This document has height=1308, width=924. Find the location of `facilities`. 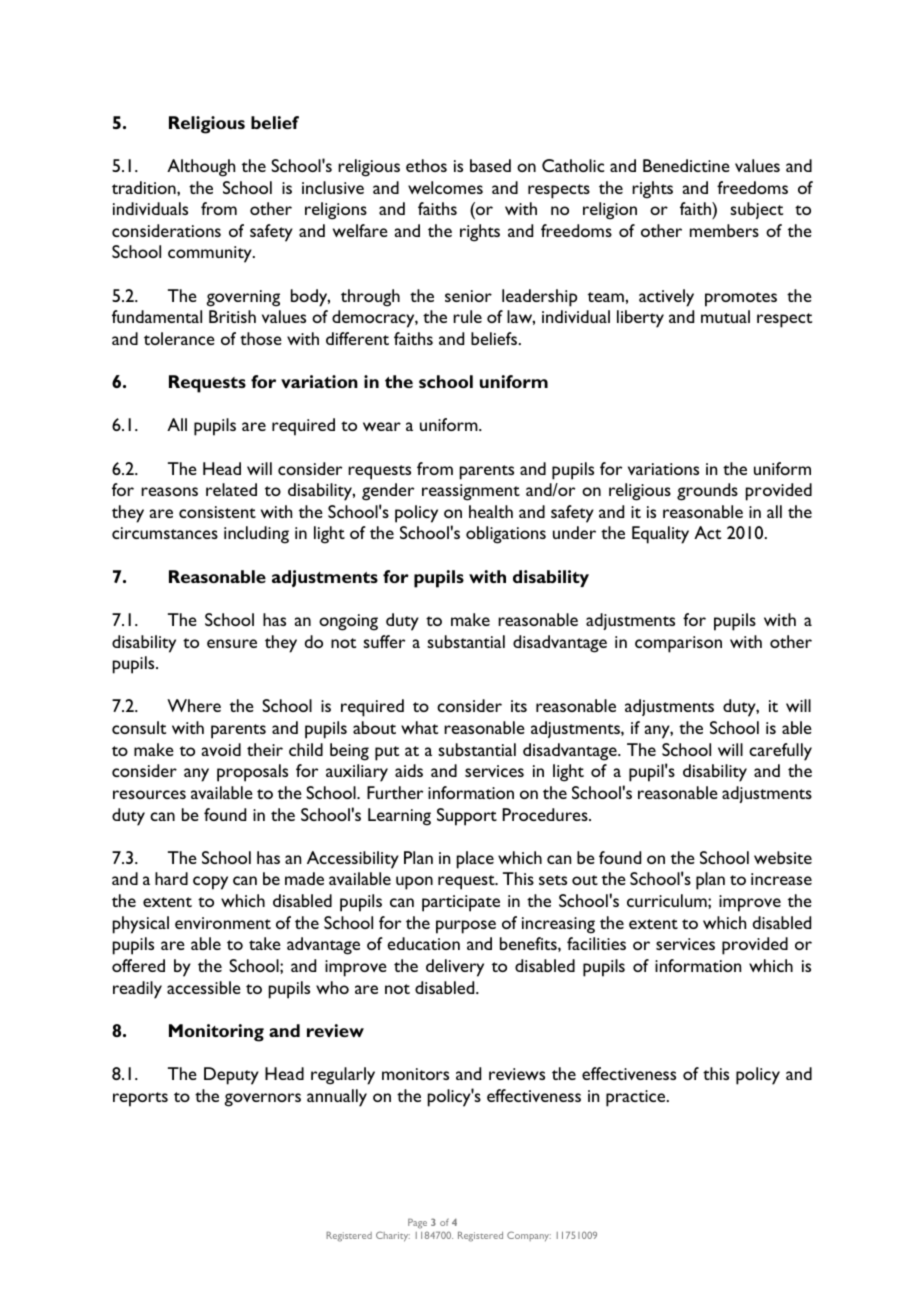

facilities is located at coordinates (596, 943).
